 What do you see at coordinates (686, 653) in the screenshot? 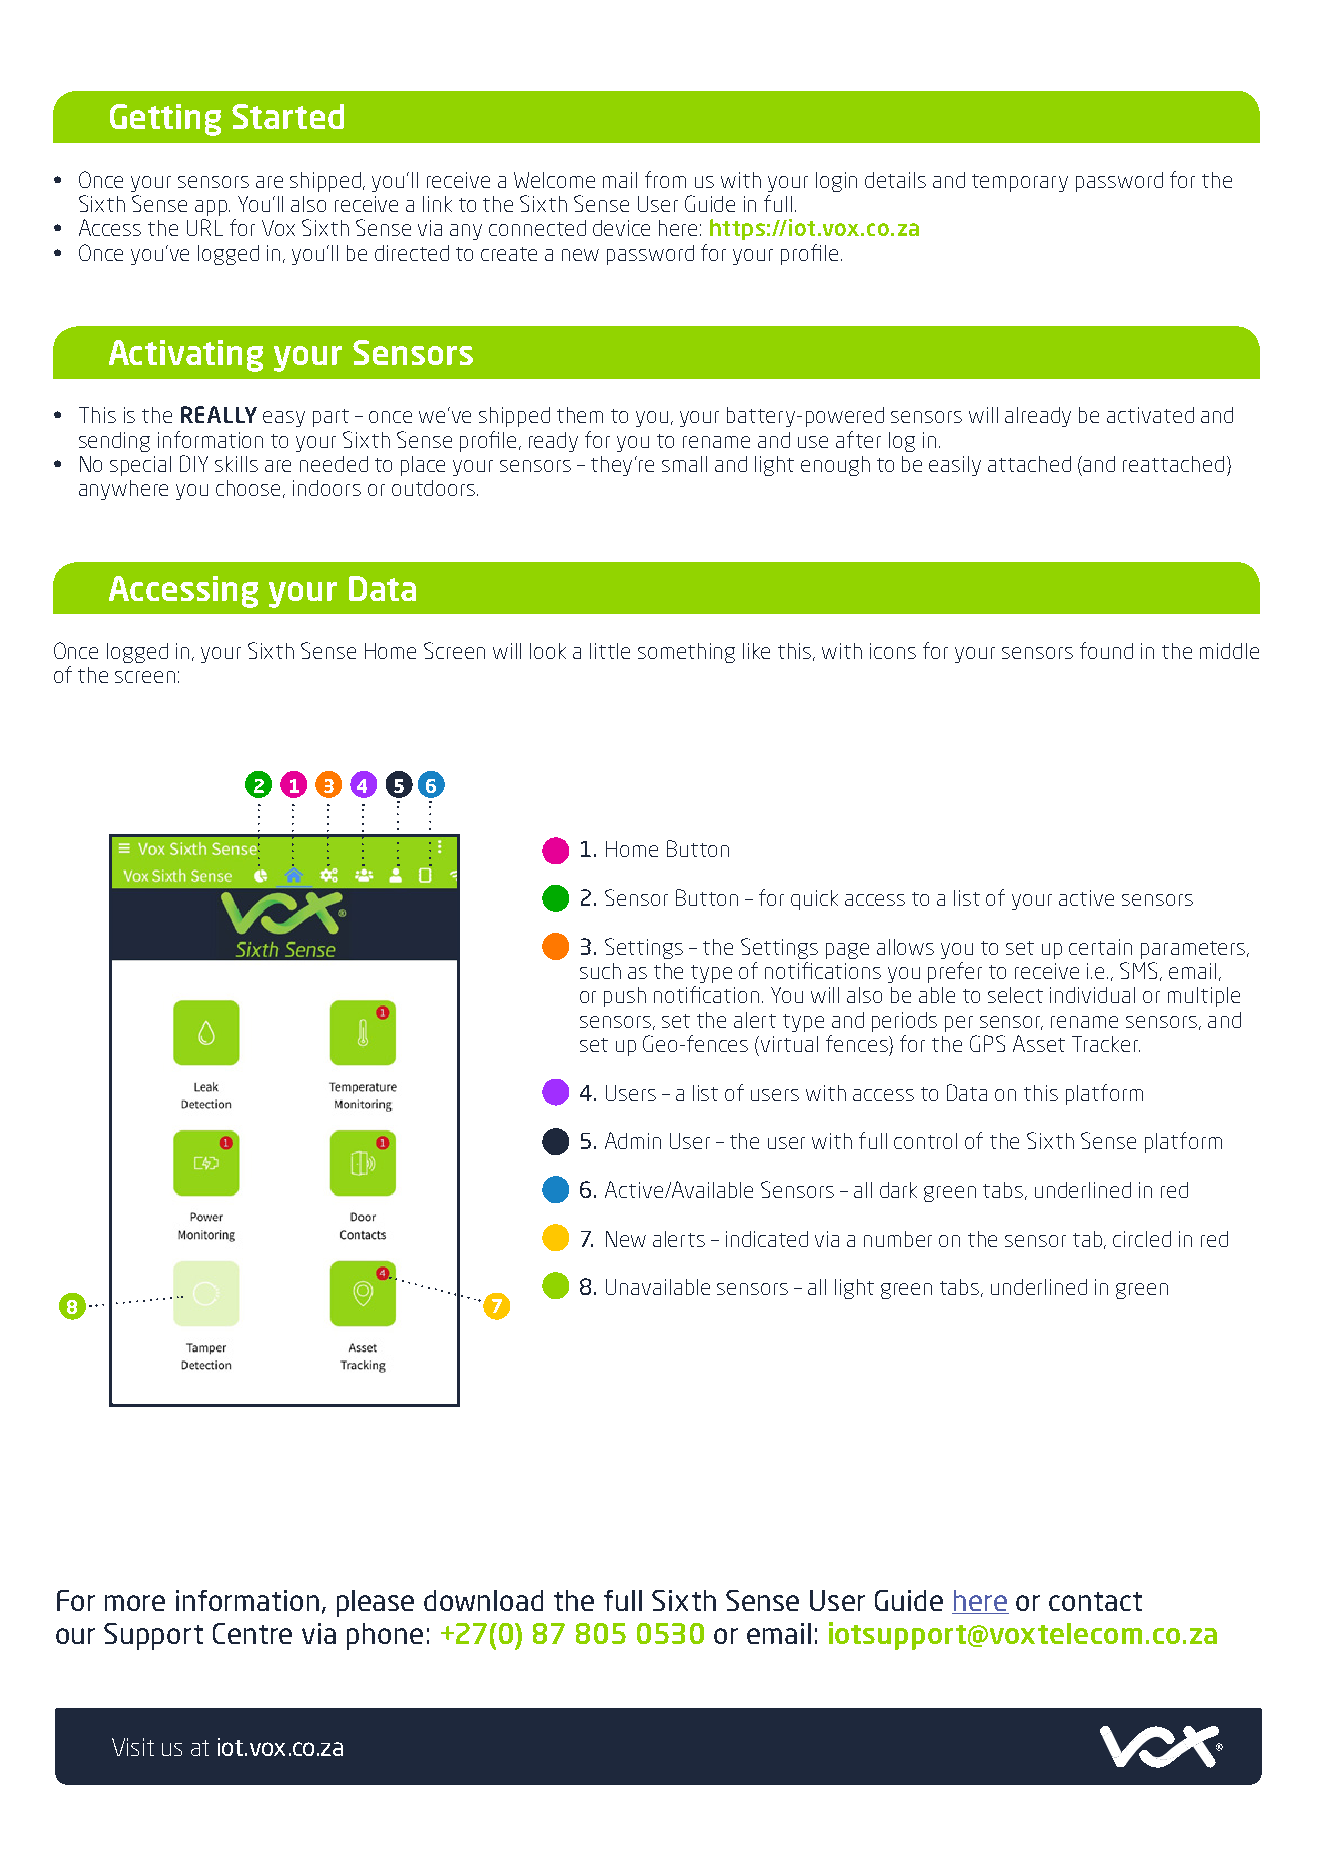
I see `something` at bounding box center [686, 653].
